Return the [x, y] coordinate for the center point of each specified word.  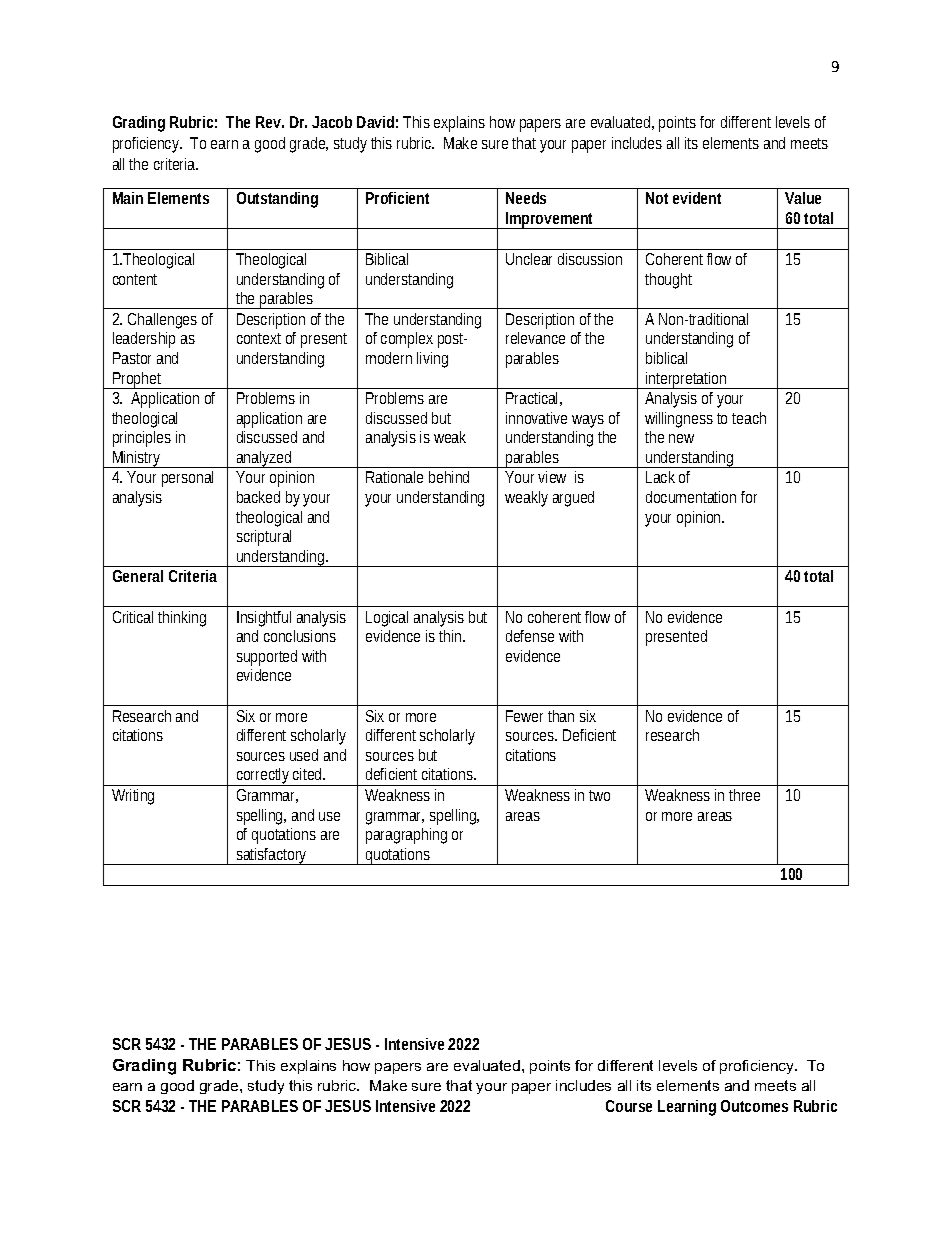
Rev [270, 122]
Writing [133, 797]
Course [629, 1106]
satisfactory [272, 856]
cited [309, 774]
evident [697, 198]
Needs [526, 198]
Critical [133, 617]
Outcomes [754, 1106]
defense [530, 636]
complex [407, 340]
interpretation [687, 380]
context [259, 338]
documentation [691, 497]
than [561, 716]
